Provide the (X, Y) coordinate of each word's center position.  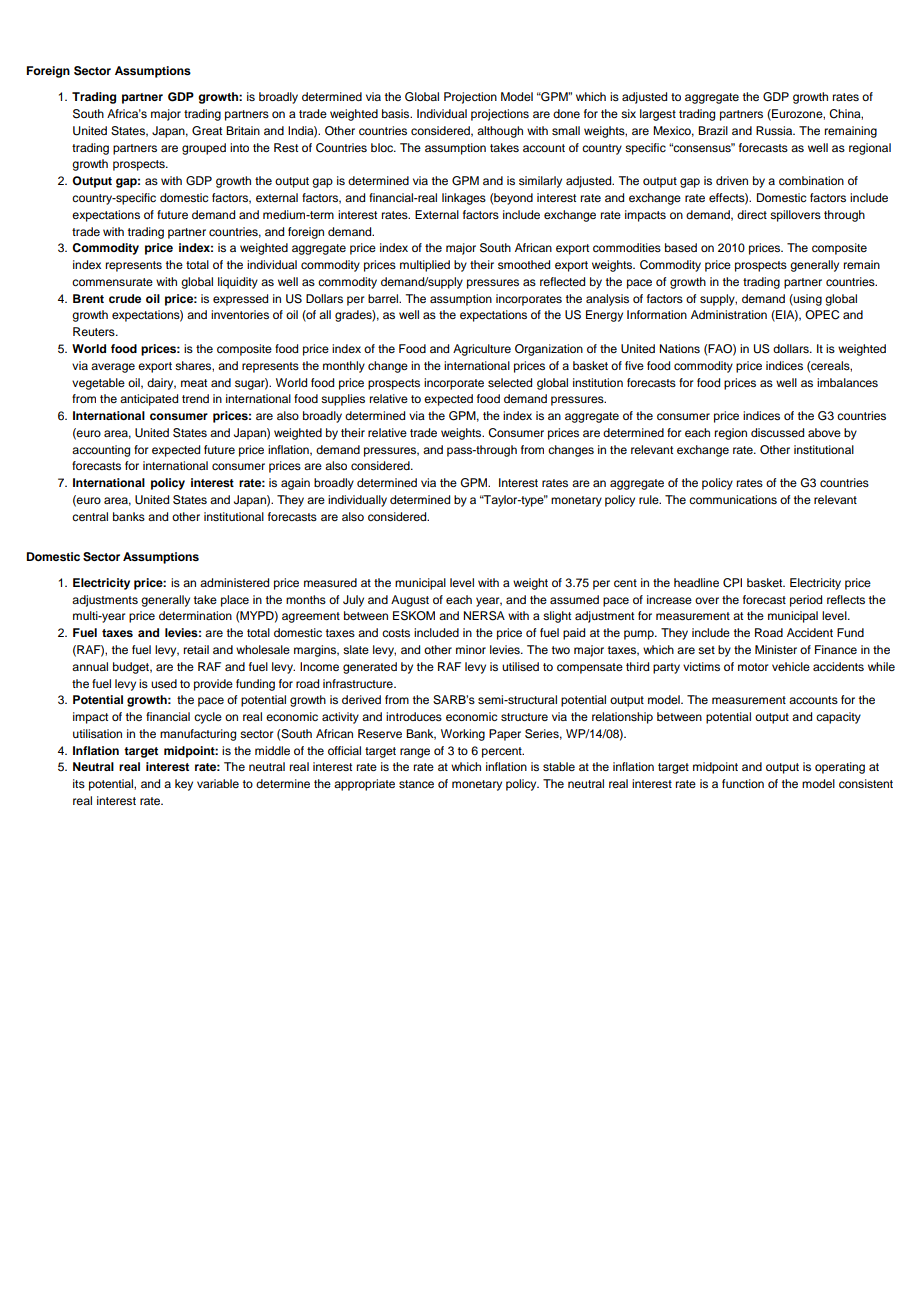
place (235, 601)
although (500, 132)
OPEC (822, 315)
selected (510, 382)
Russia (775, 130)
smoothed (524, 264)
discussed (777, 432)
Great (207, 131)
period (806, 601)
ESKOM (414, 616)
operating (840, 768)
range (415, 753)
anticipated (149, 400)
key (184, 785)
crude (125, 298)
